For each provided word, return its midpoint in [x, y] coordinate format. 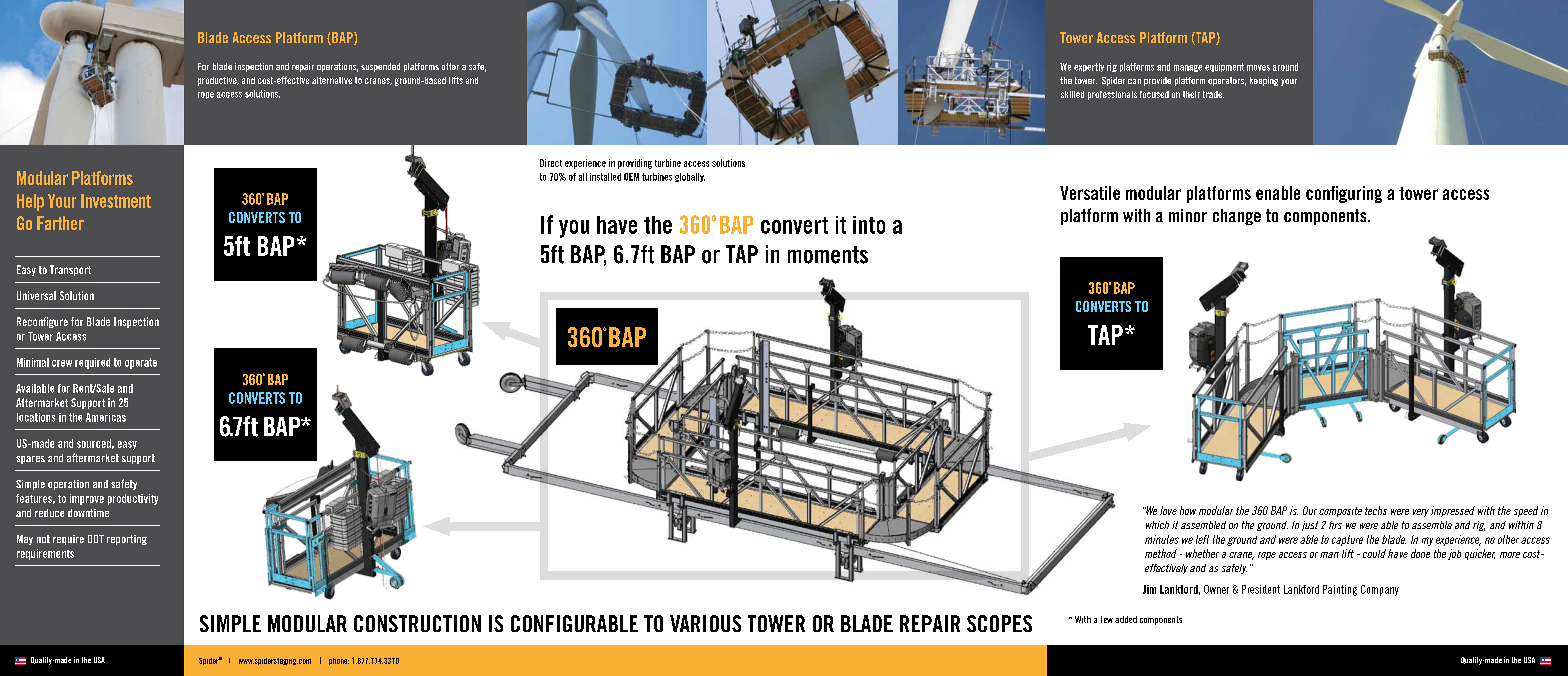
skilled [1072, 94]
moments [828, 255]
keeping [1264, 81]
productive [218, 81]
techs [1376, 510]
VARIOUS [705, 623]
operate [141, 363]
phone [339, 661]
